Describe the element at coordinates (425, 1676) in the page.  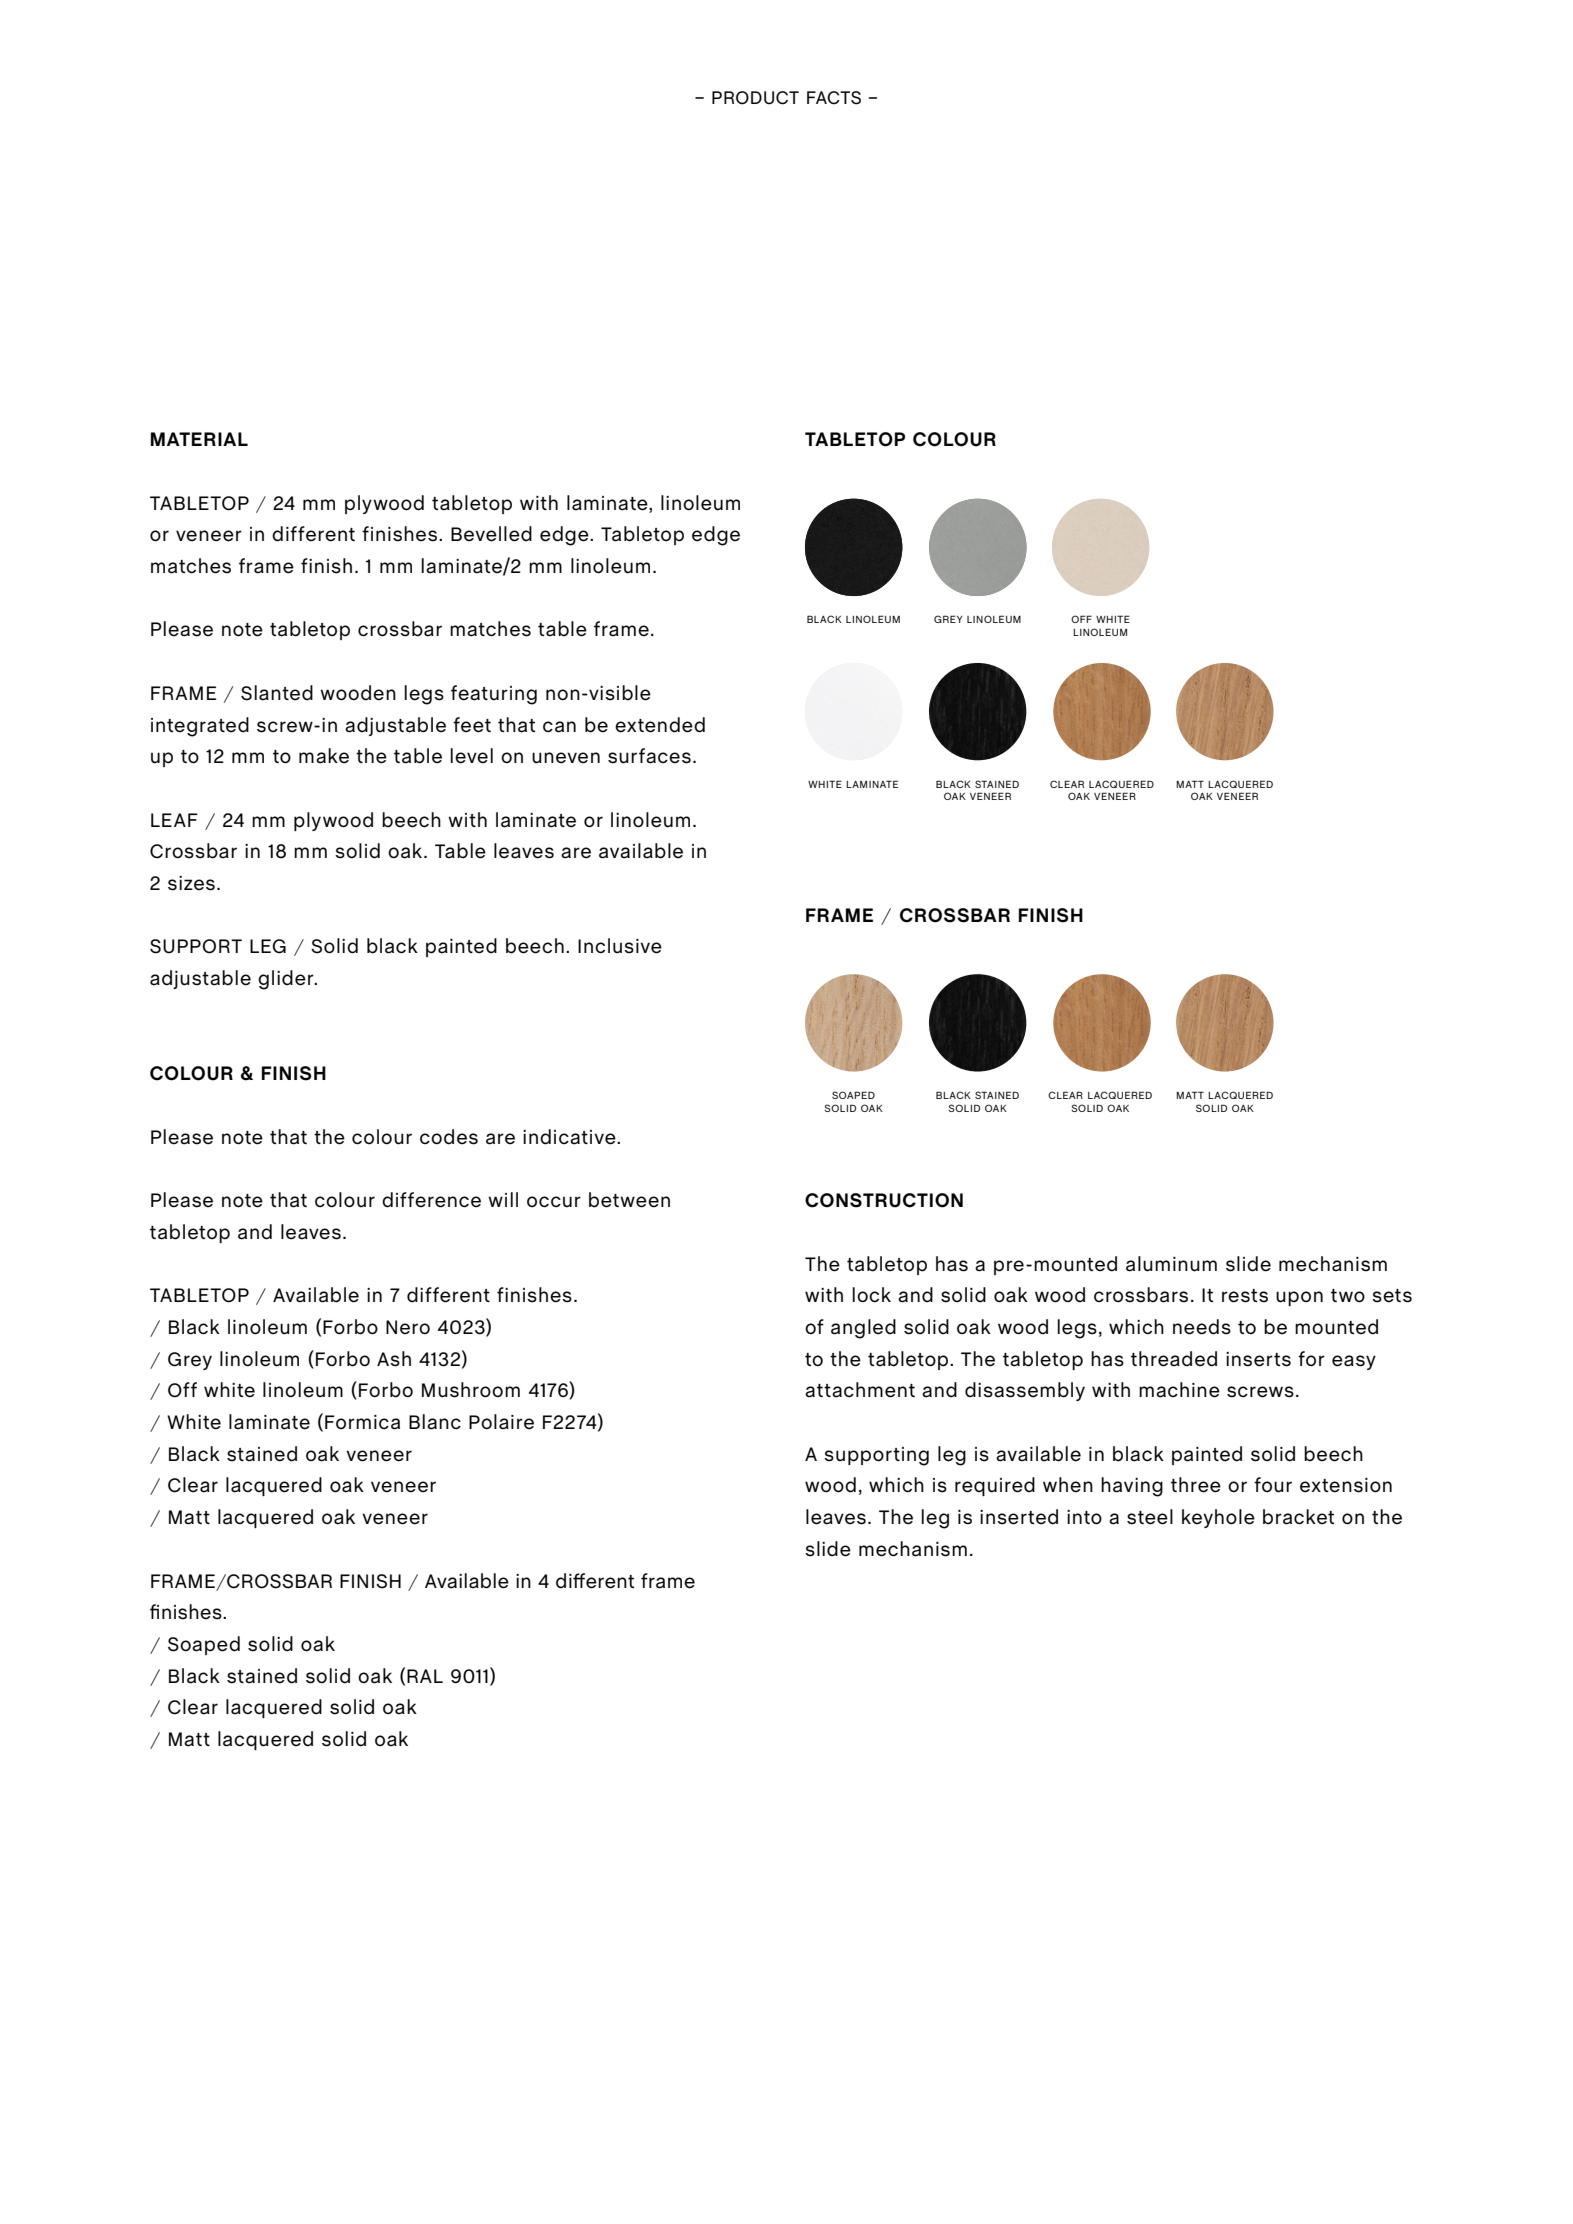
I see `RAL` at that location.
